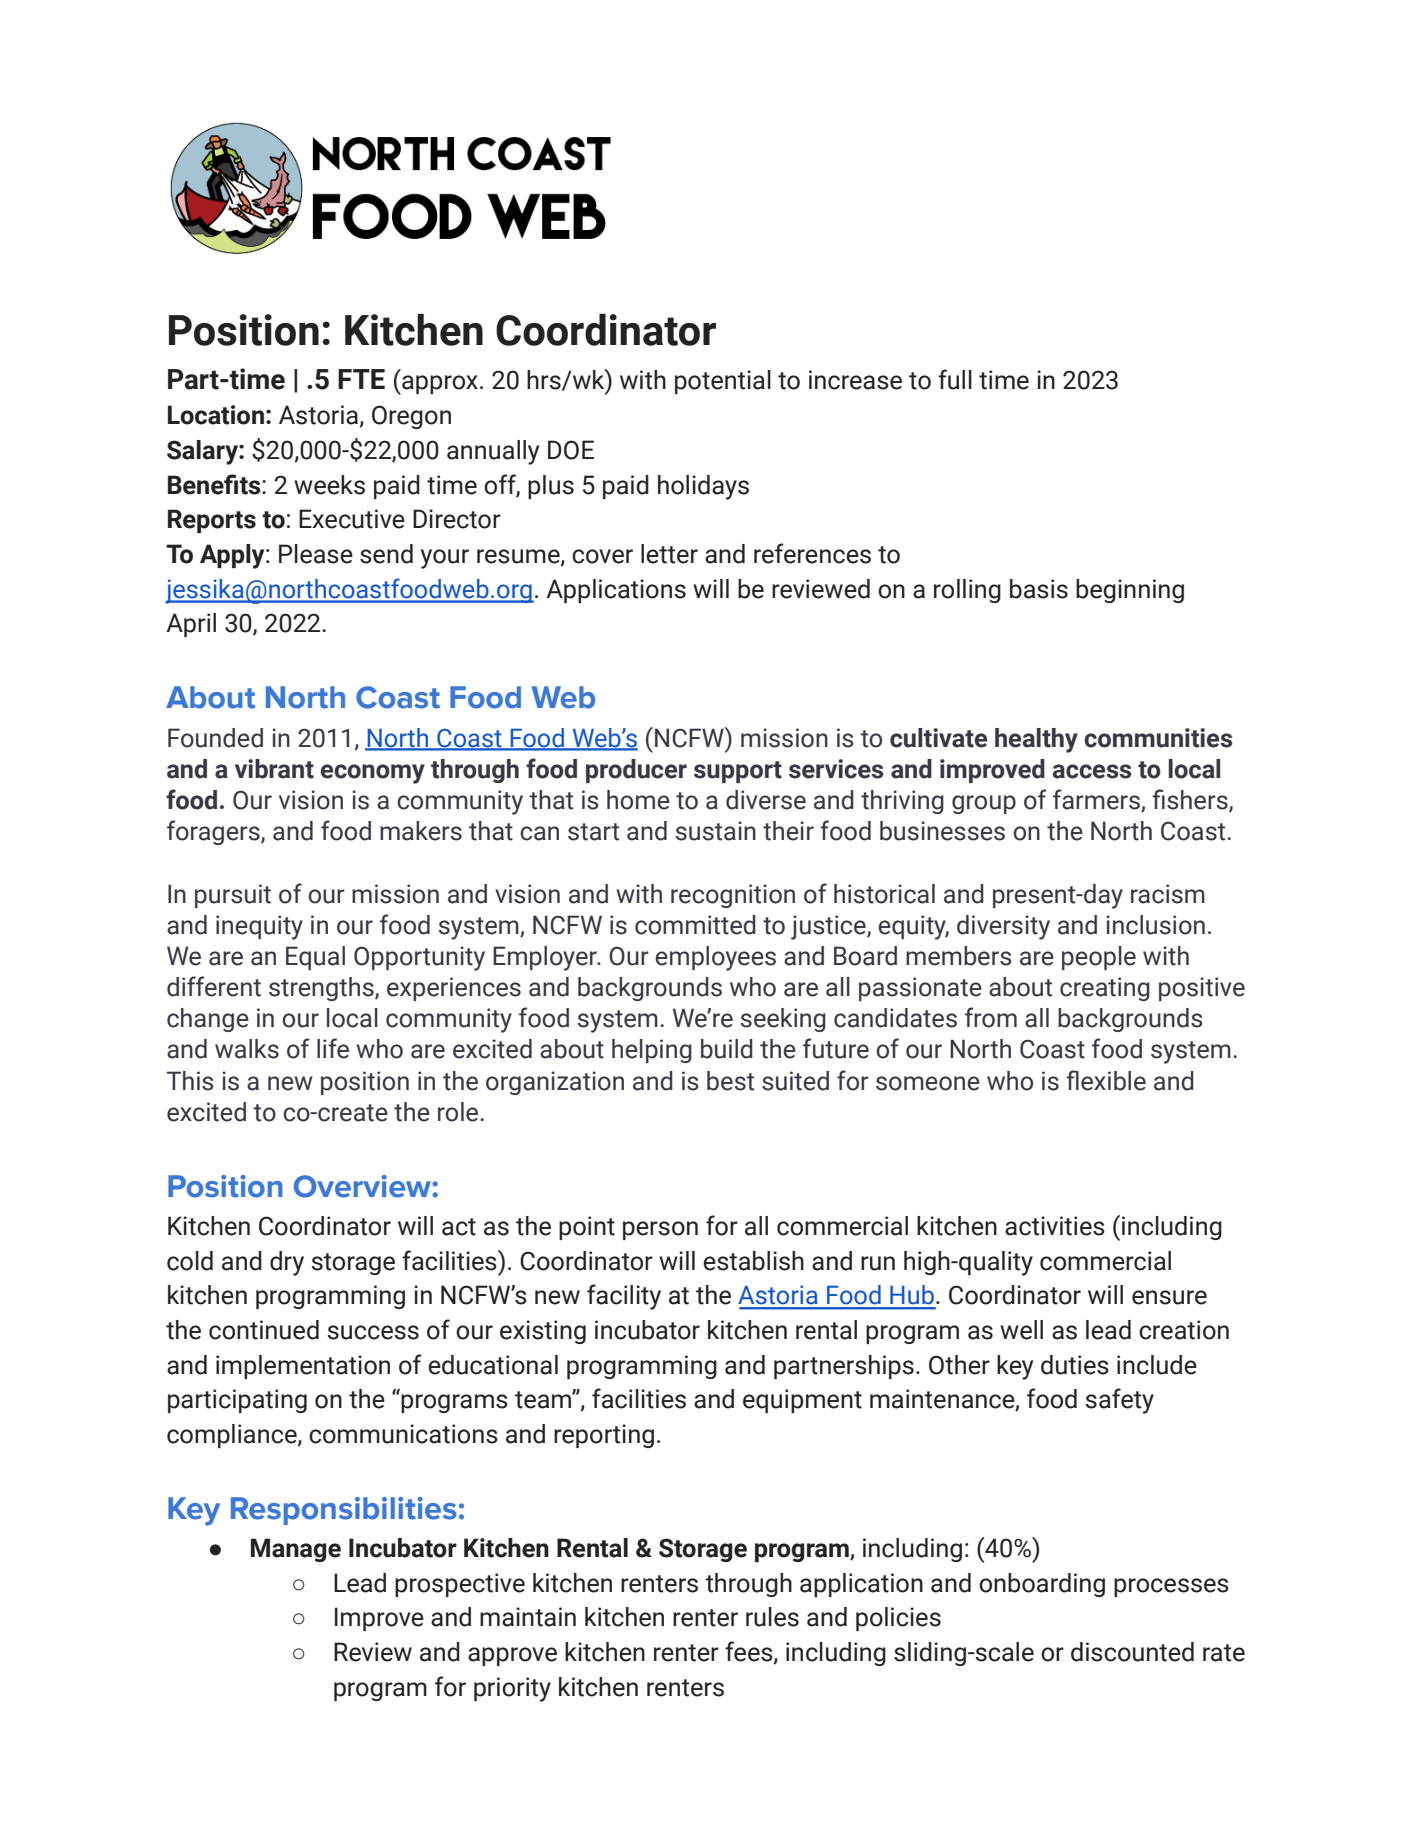 The image size is (1414, 1829). Describe the element at coordinates (723, 382) in the screenshot. I see `potential` at that location.
